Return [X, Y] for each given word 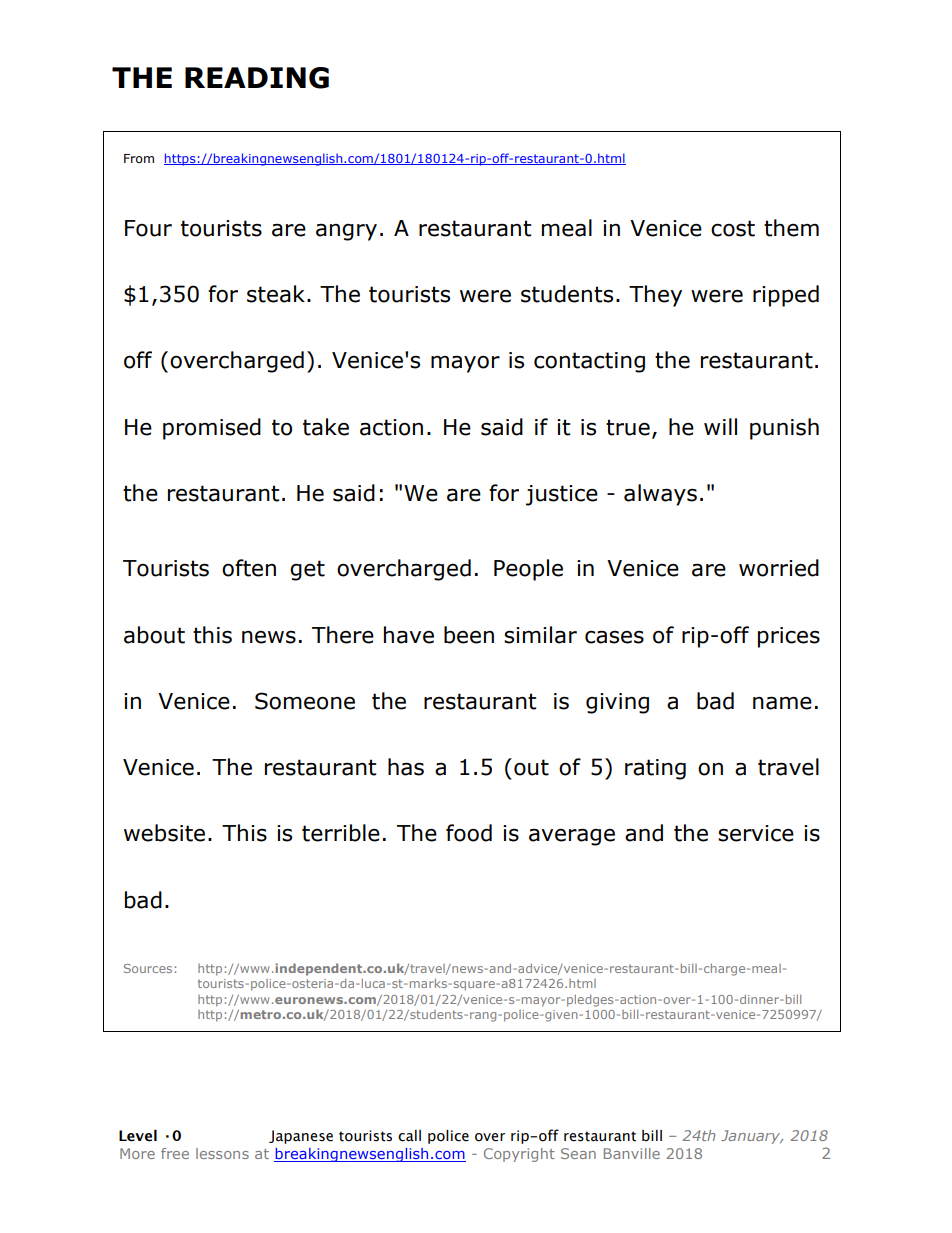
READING [257, 78]
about [154, 635]
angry [346, 232]
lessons [222, 1153]
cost [733, 228]
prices [789, 637]
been [469, 635]
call [409, 1136]
